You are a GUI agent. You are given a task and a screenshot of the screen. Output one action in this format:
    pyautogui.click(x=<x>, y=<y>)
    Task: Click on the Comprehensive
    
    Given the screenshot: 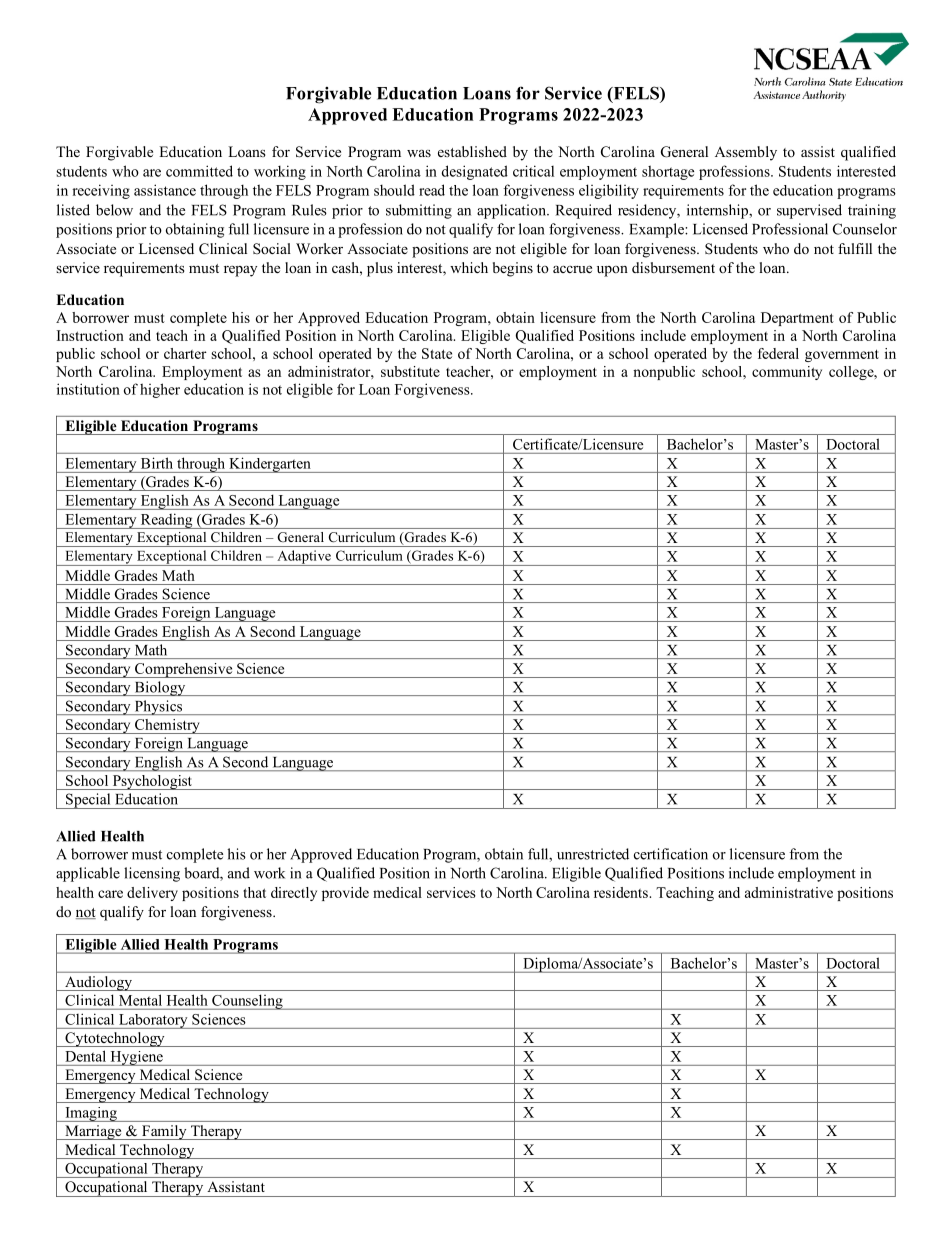 What is the action you would take?
    pyautogui.click(x=183, y=670)
